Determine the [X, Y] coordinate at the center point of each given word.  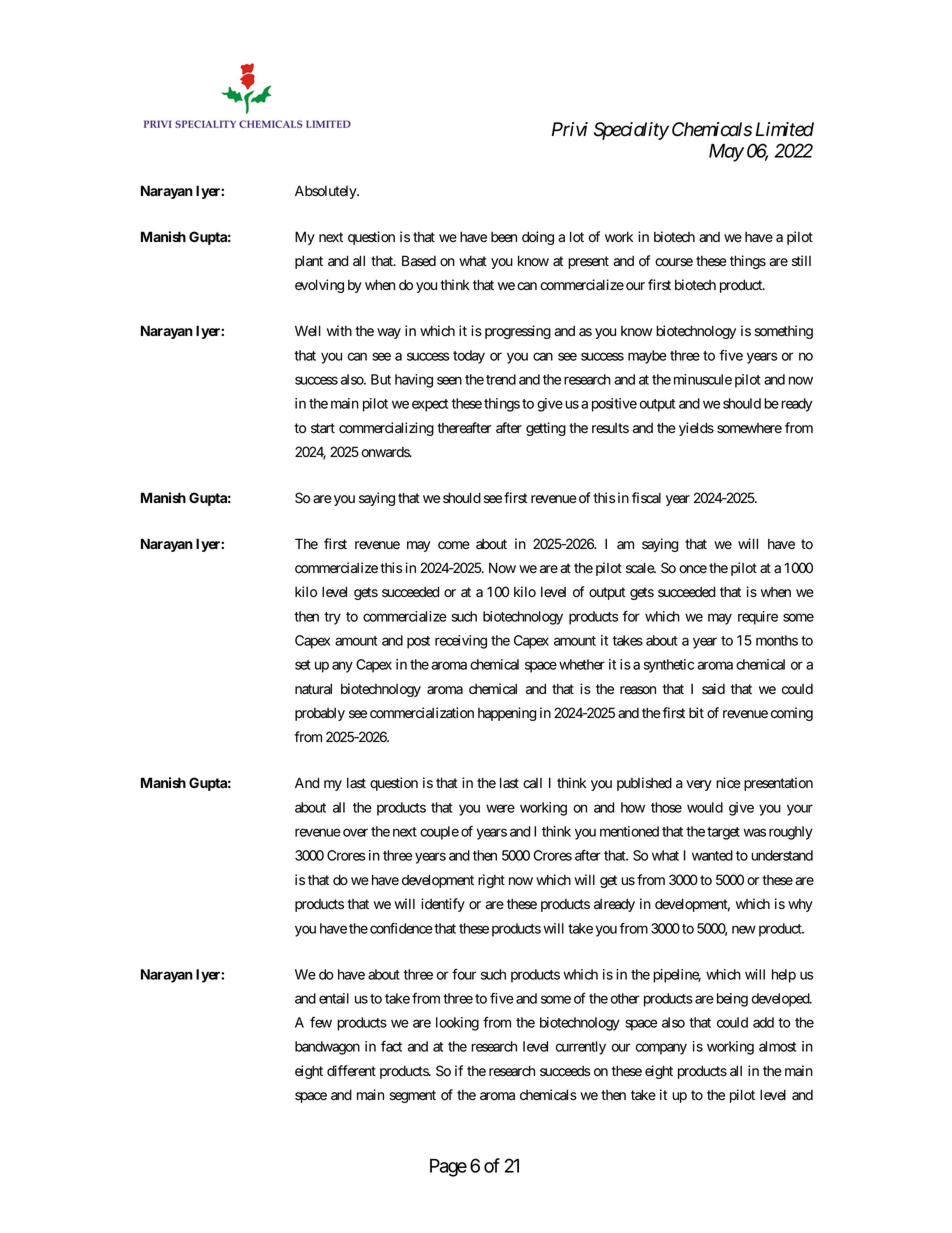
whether [582, 664]
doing [538, 238]
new [744, 929]
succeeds [565, 1071]
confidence [401, 928]
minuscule [703, 379]
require [758, 618]
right [491, 881]
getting [546, 429]
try [332, 618]
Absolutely [326, 192]
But [381, 379]
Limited [785, 129]
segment [412, 1096]
